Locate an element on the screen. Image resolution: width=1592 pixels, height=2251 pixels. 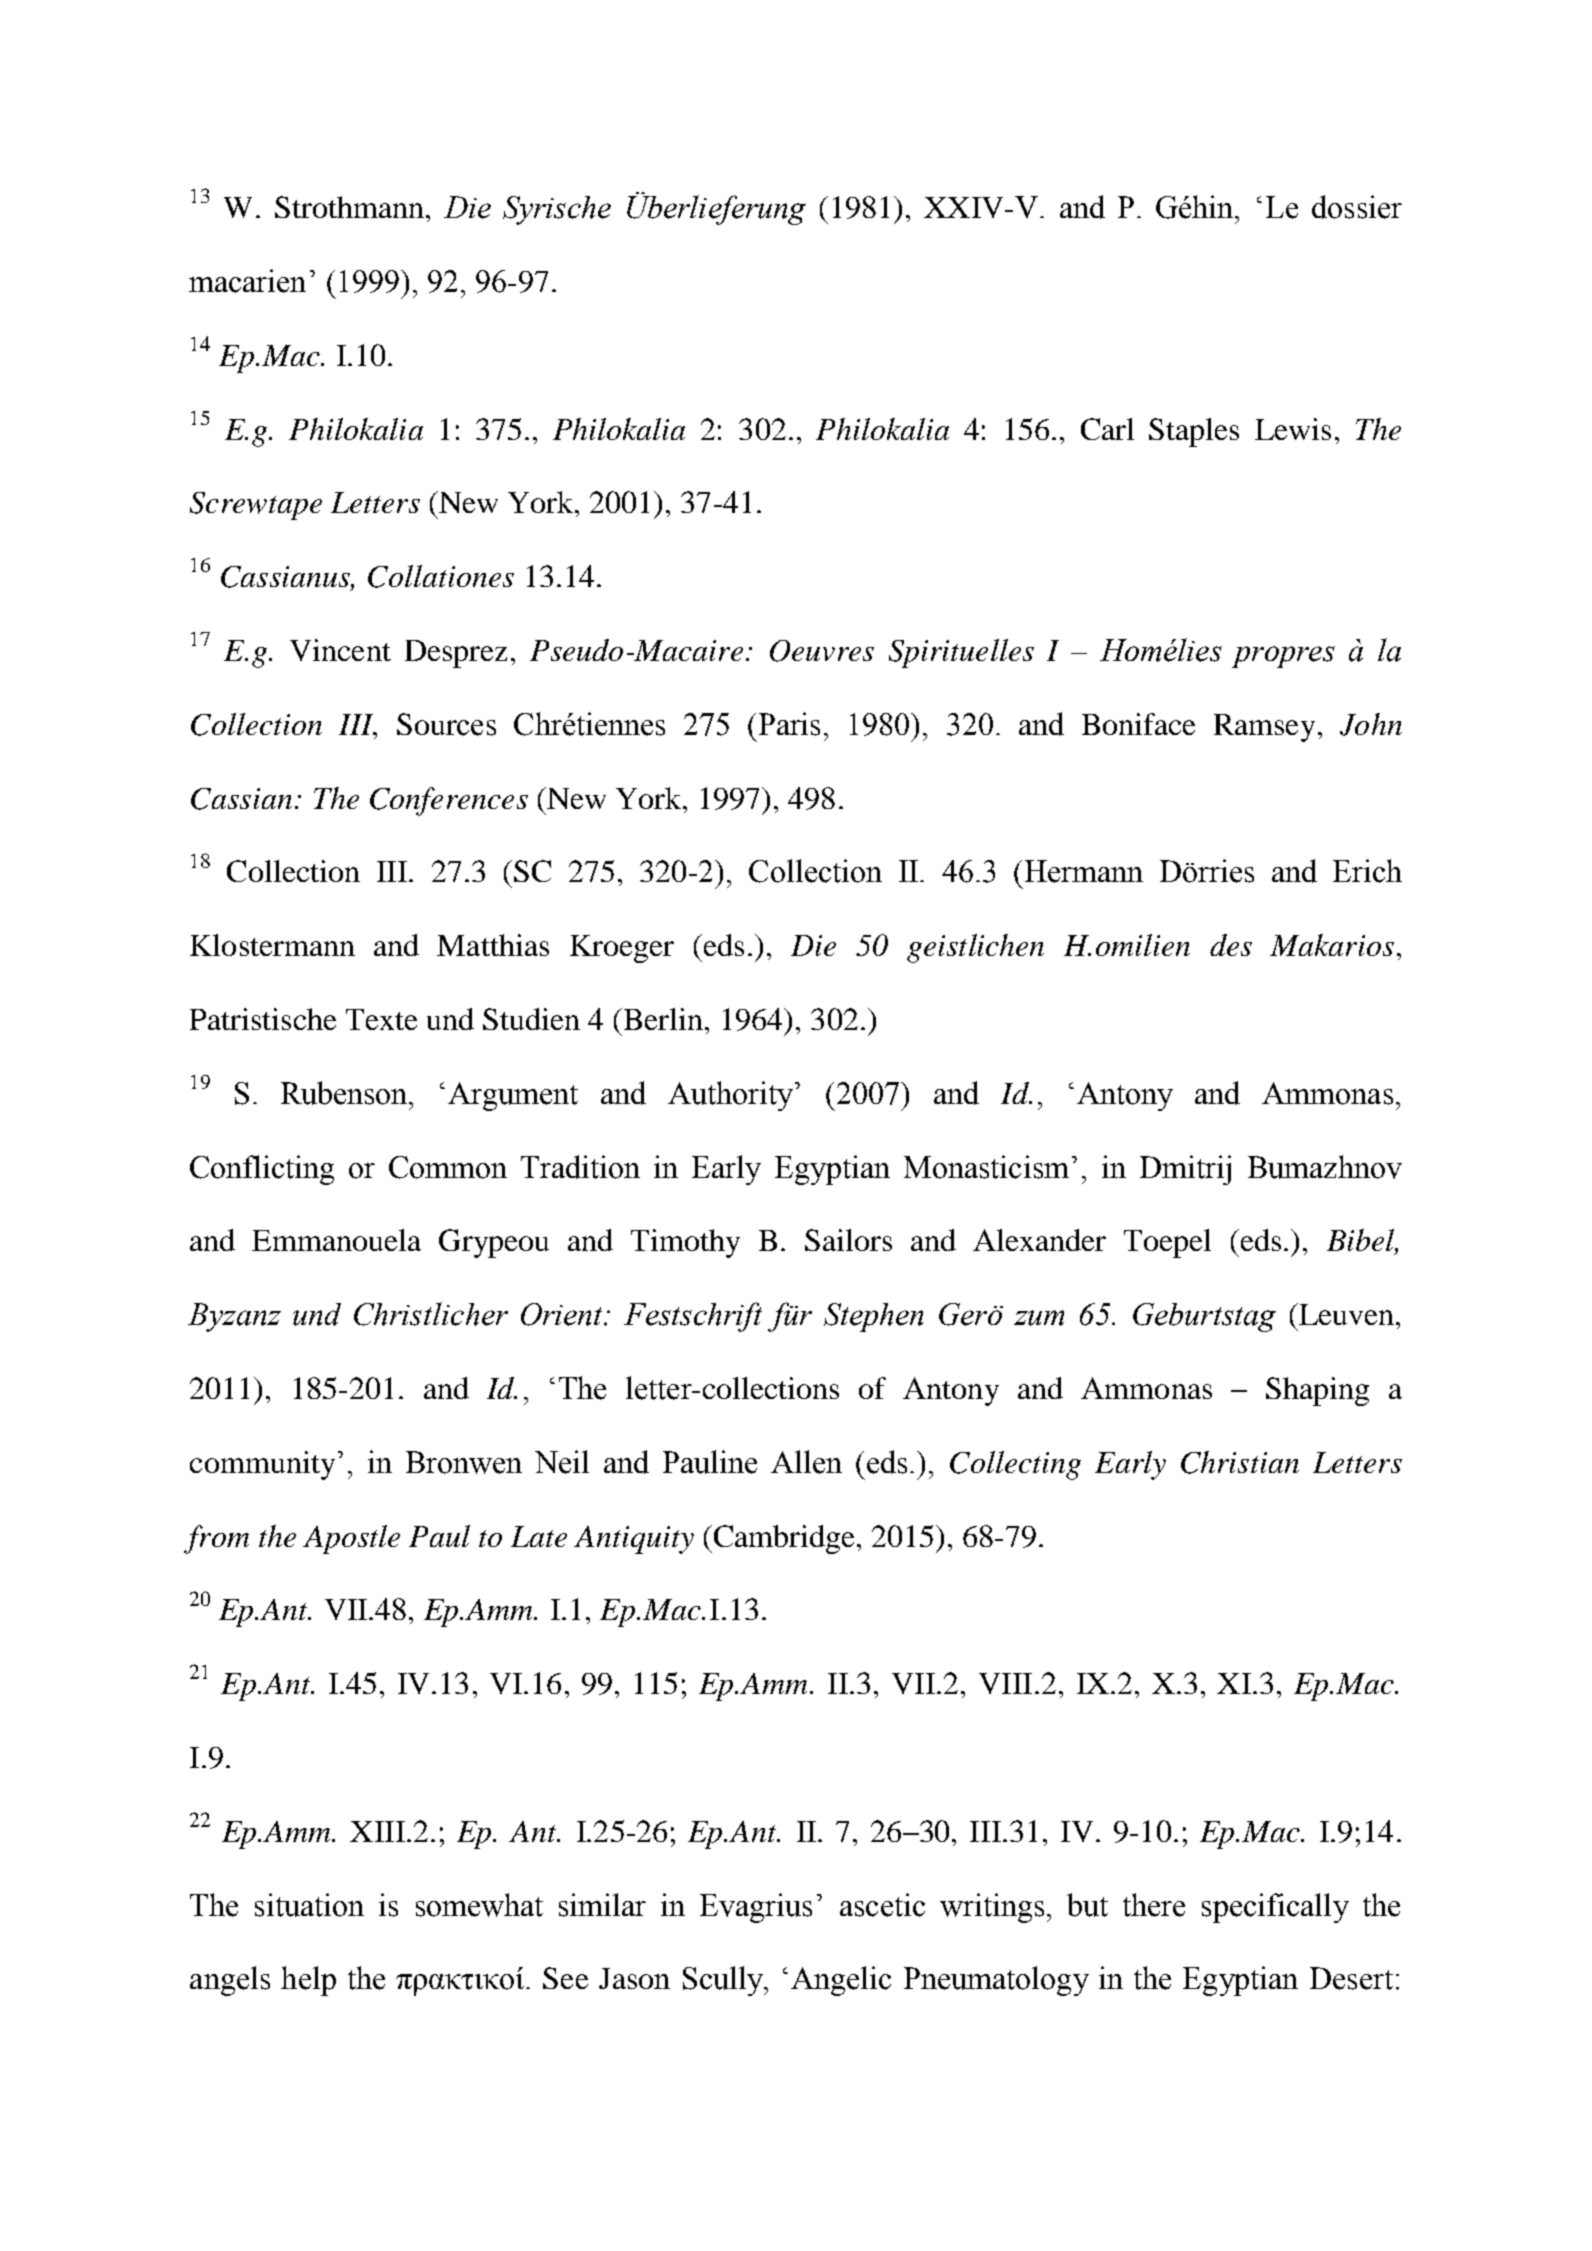
dossier is located at coordinates (1357, 207).
